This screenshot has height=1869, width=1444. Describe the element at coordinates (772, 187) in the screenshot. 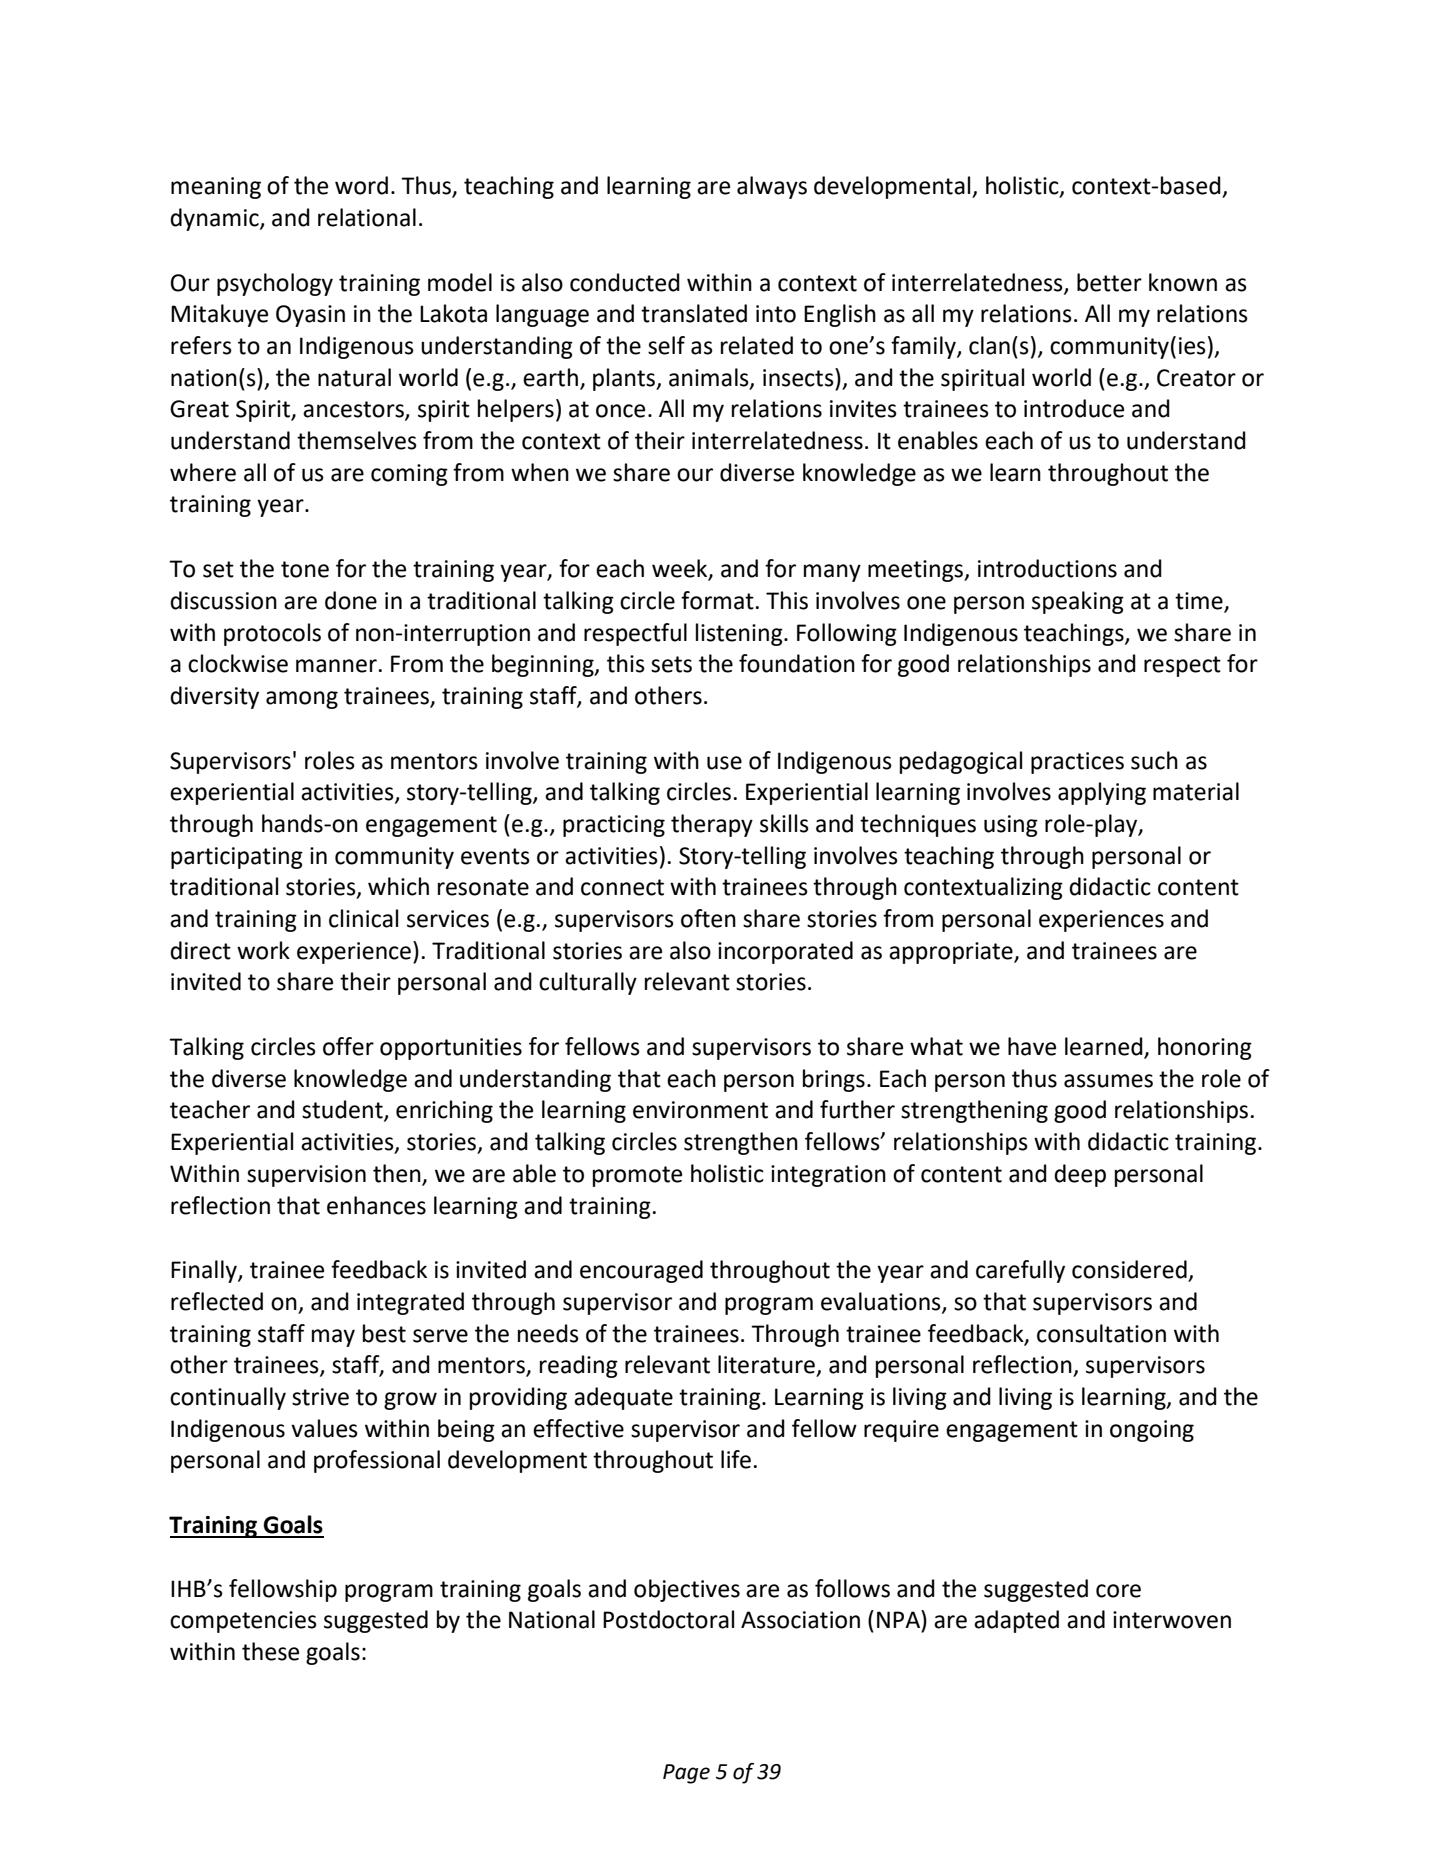

I see `always` at that location.
